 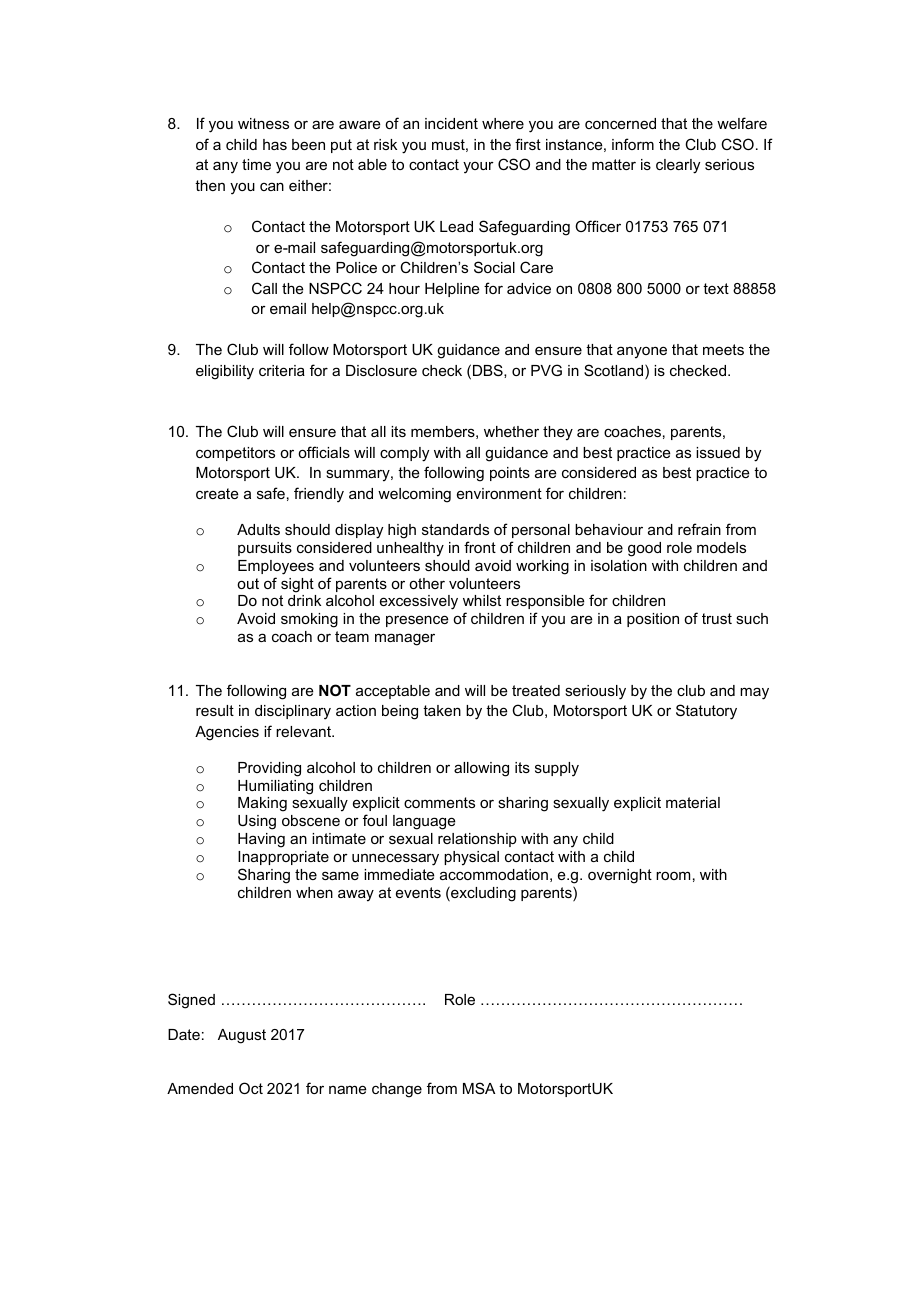 I want to click on room, so click(x=673, y=875).
